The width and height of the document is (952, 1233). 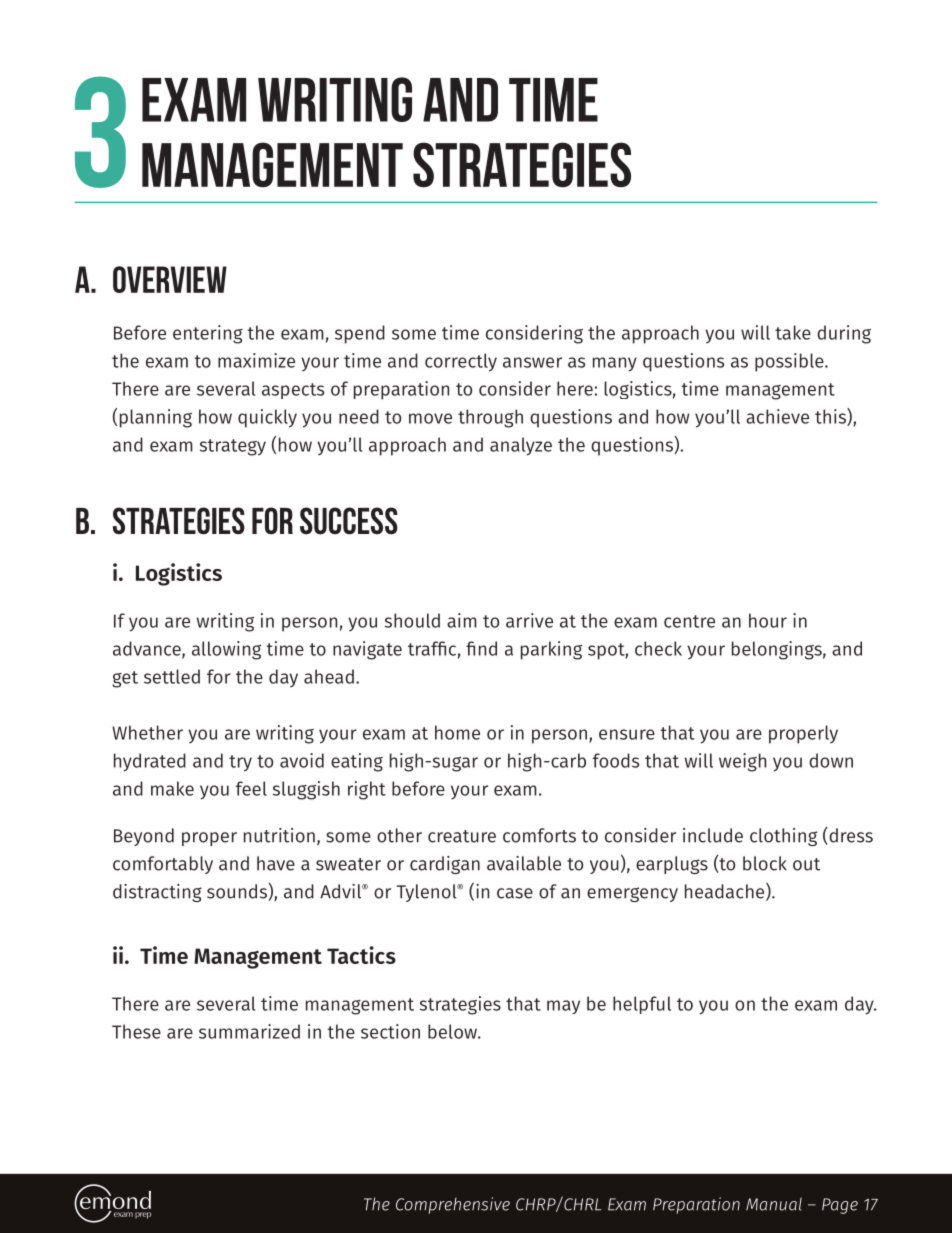 I want to click on summarized, so click(x=249, y=1031).
